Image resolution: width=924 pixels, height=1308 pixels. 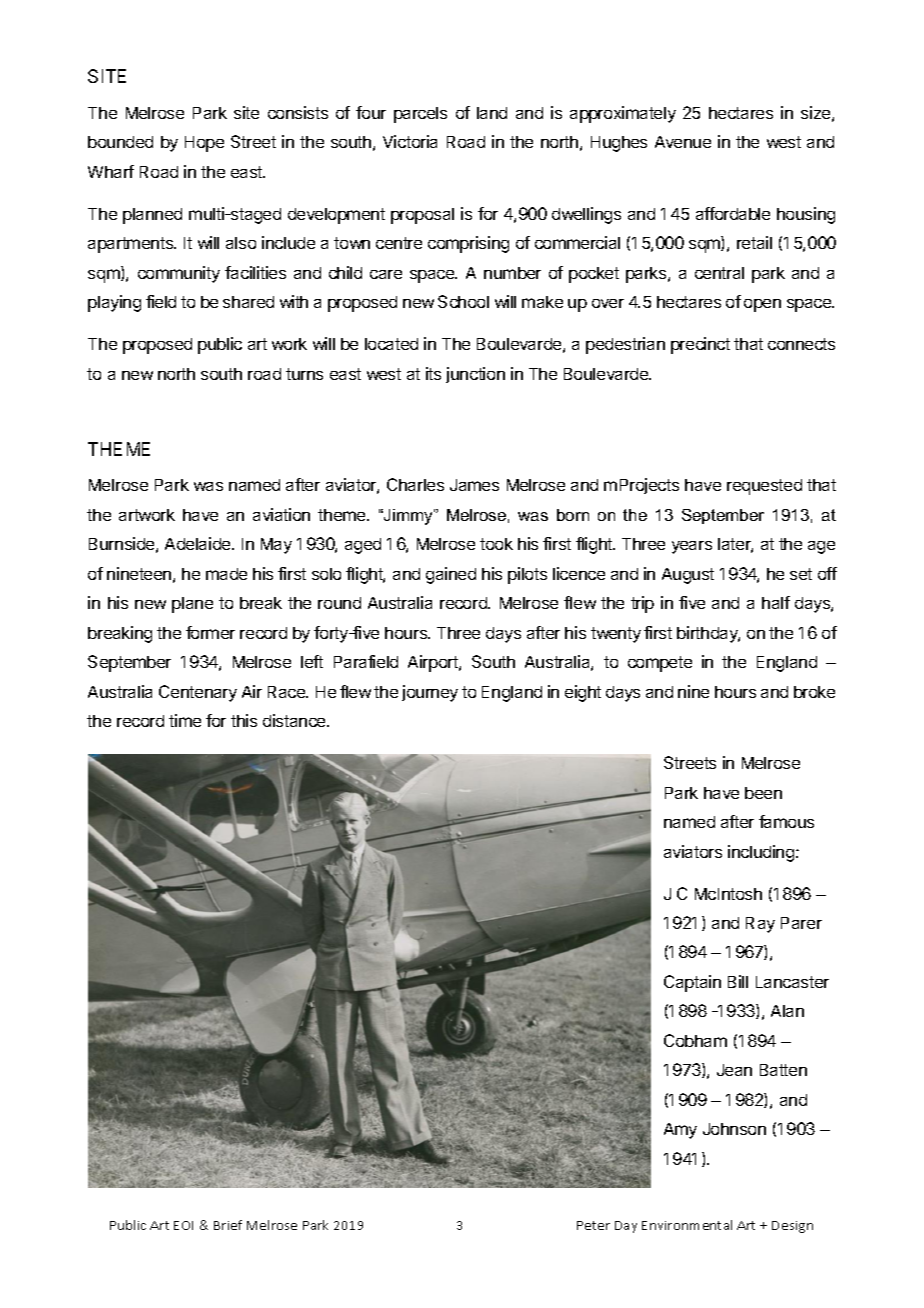 I want to click on broke, so click(x=814, y=692).
